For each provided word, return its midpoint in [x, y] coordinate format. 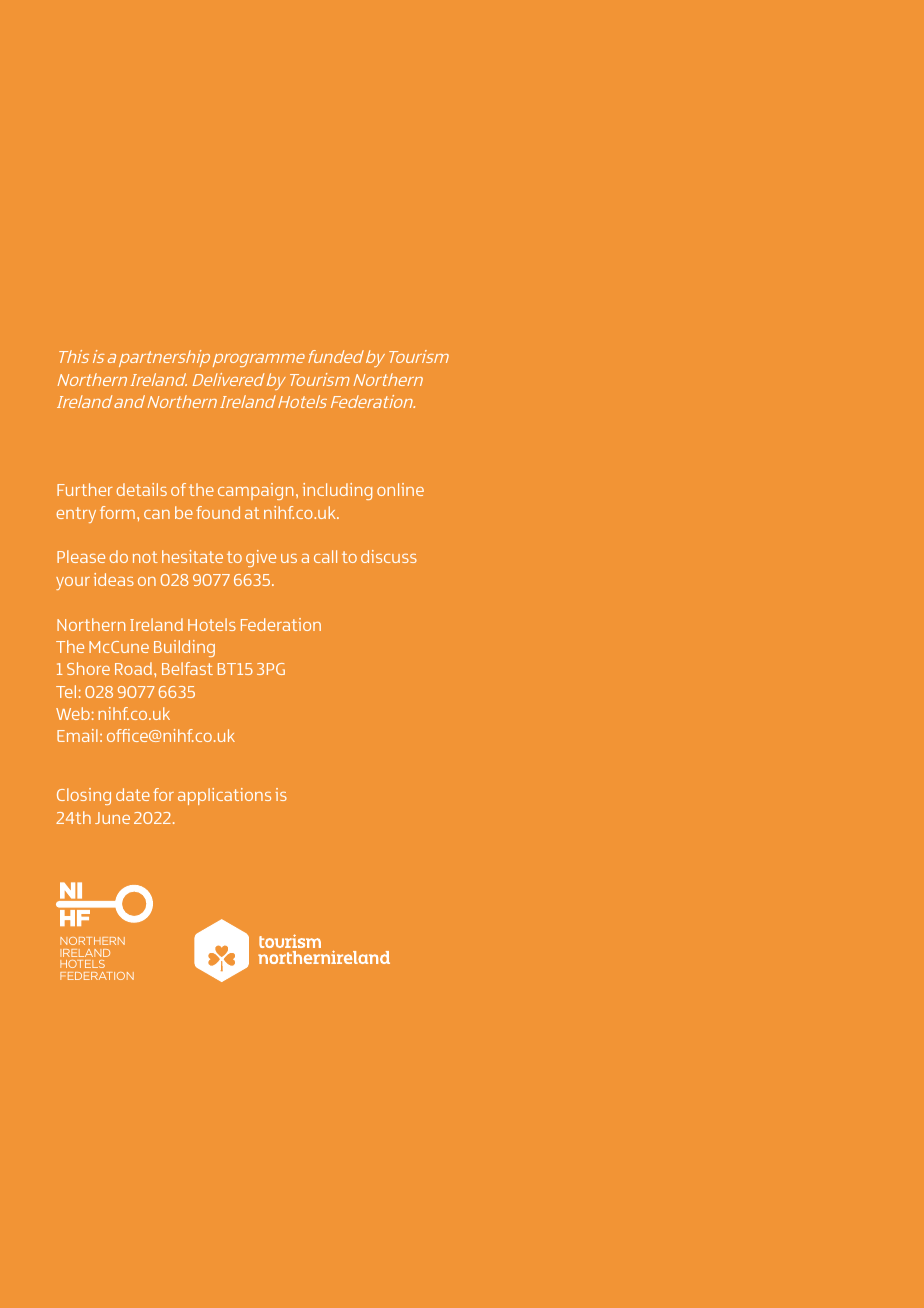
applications [224, 796]
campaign [255, 491]
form [117, 512]
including [337, 491]
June [112, 818]
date [133, 794]
